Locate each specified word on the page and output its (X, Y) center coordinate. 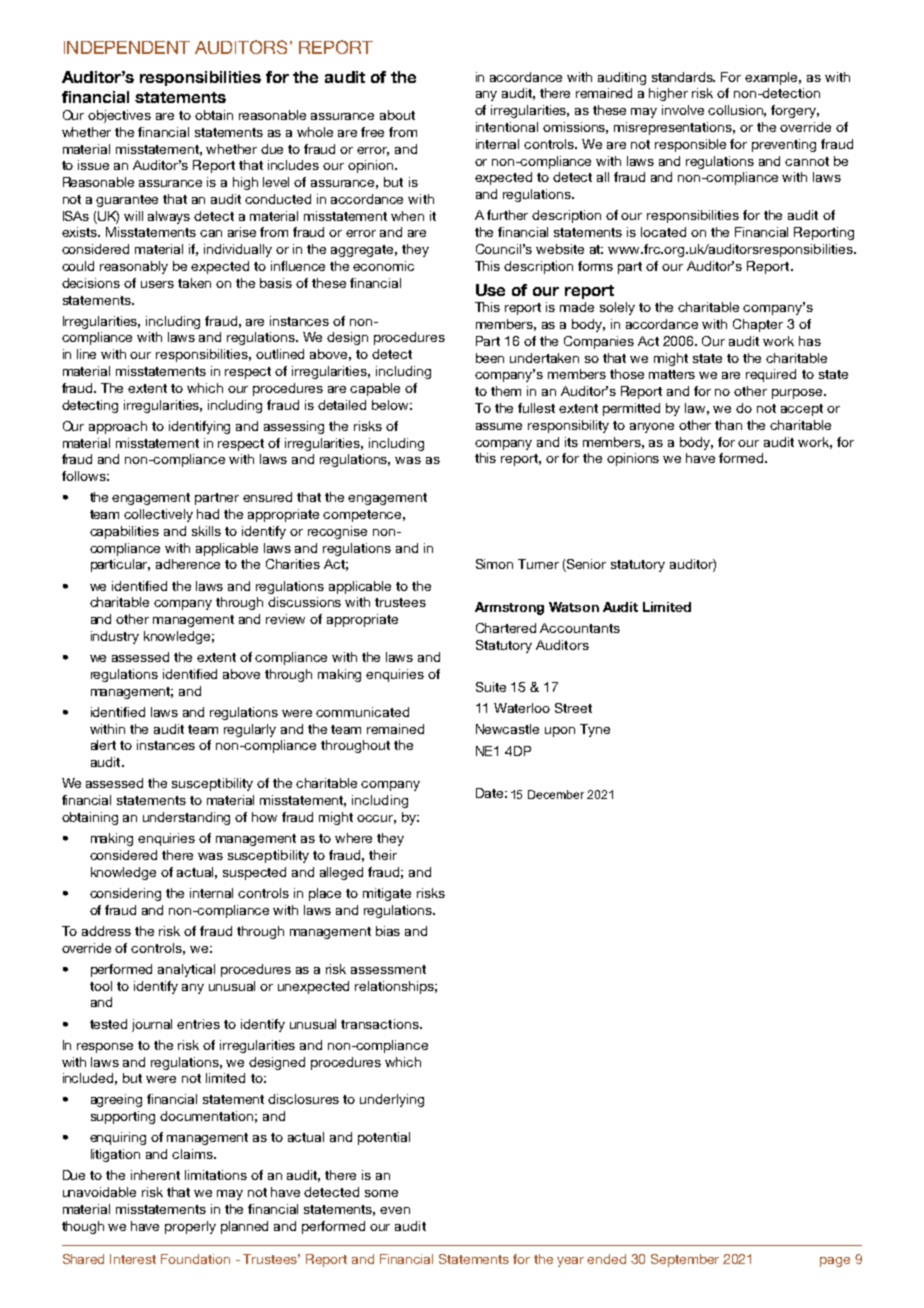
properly (190, 1227)
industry (115, 637)
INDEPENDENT (127, 47)
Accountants (580, 628)
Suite (491, 687)
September (685, 1260)
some (381, 1193)
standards (683, 77)
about (397, 115)
